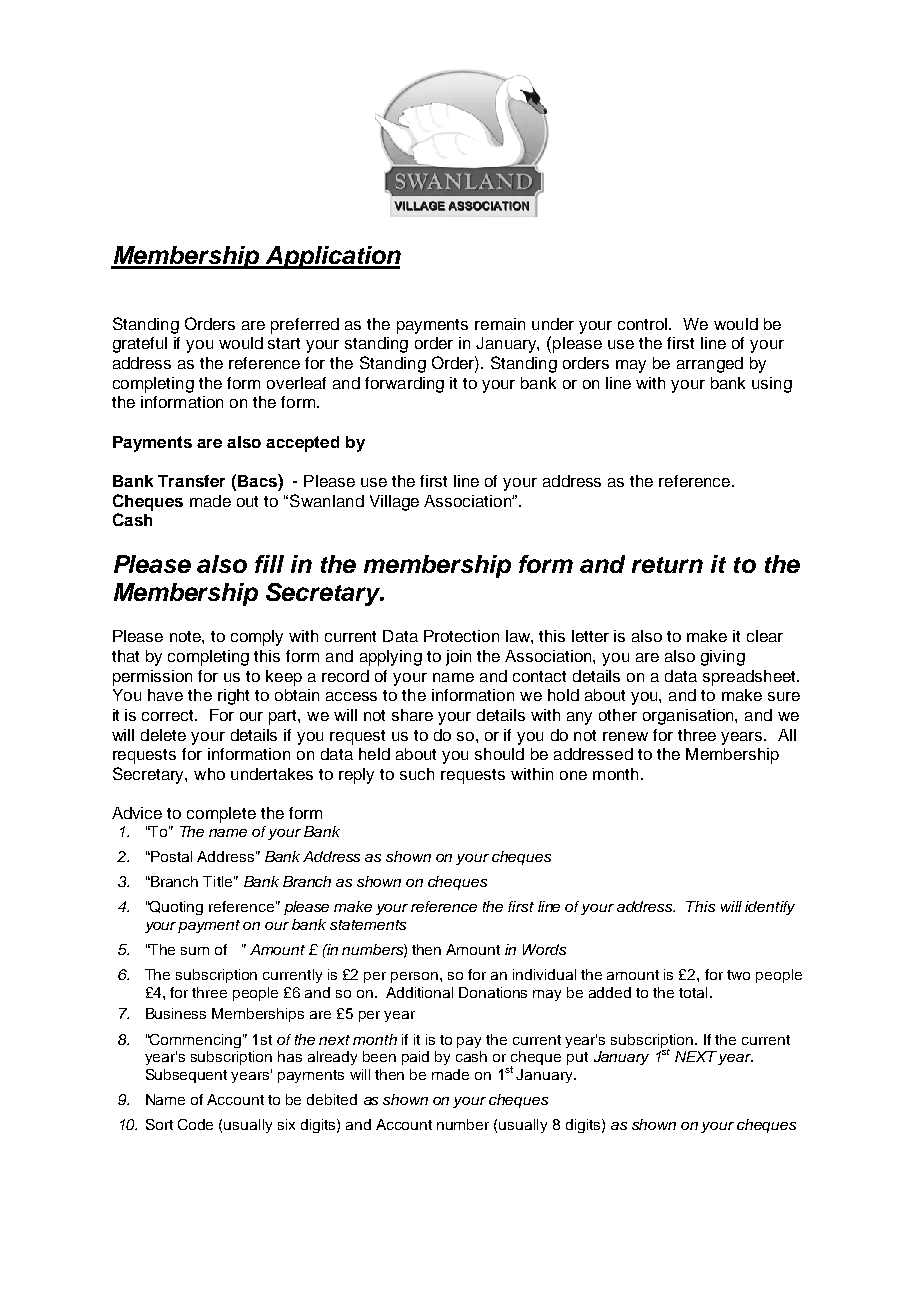 The image size is (924, 1308). I want to click on identify, so click(770, 908).
